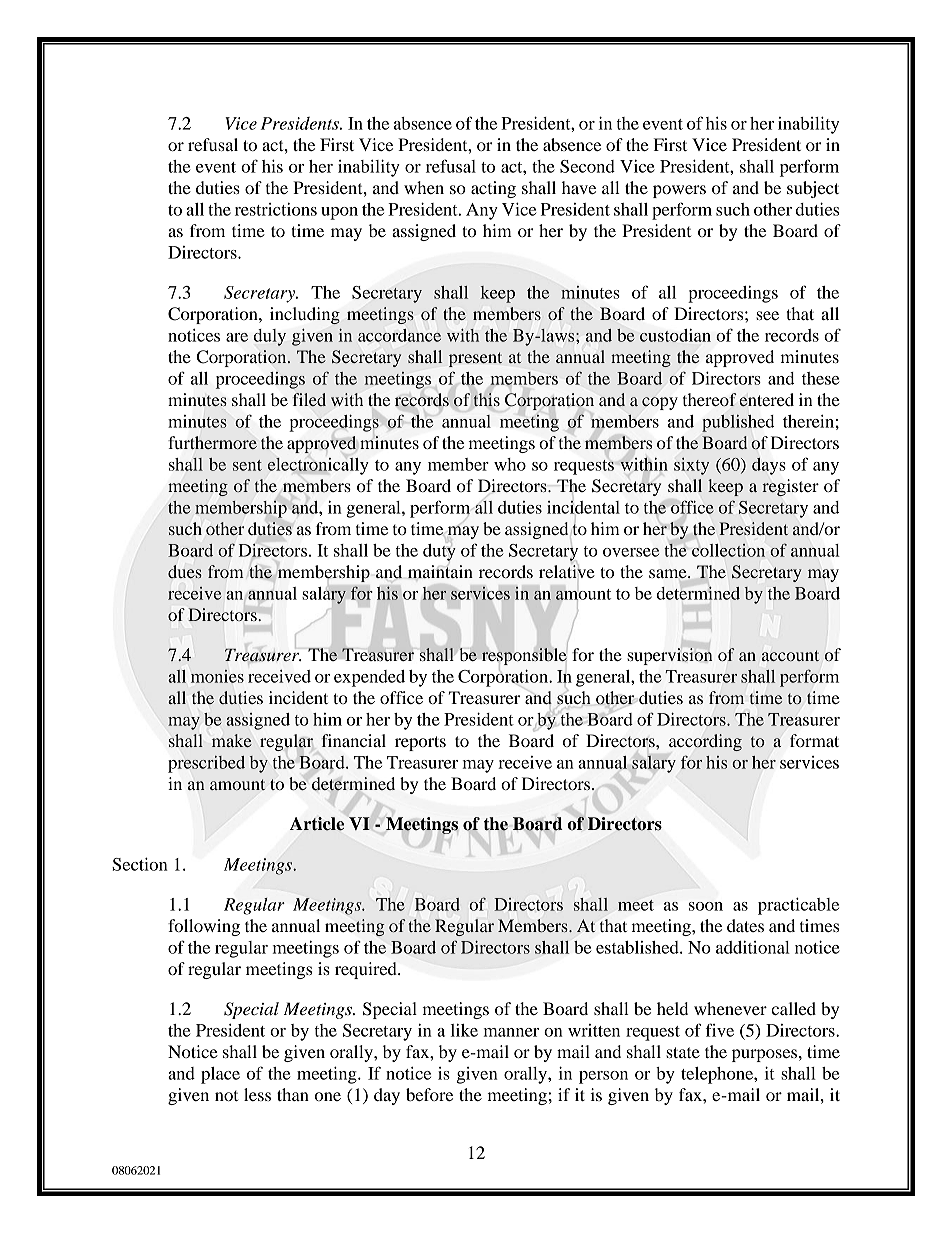  Describe the element at coordinates (769, 466) in the screenshot. I see `days` at that location.
